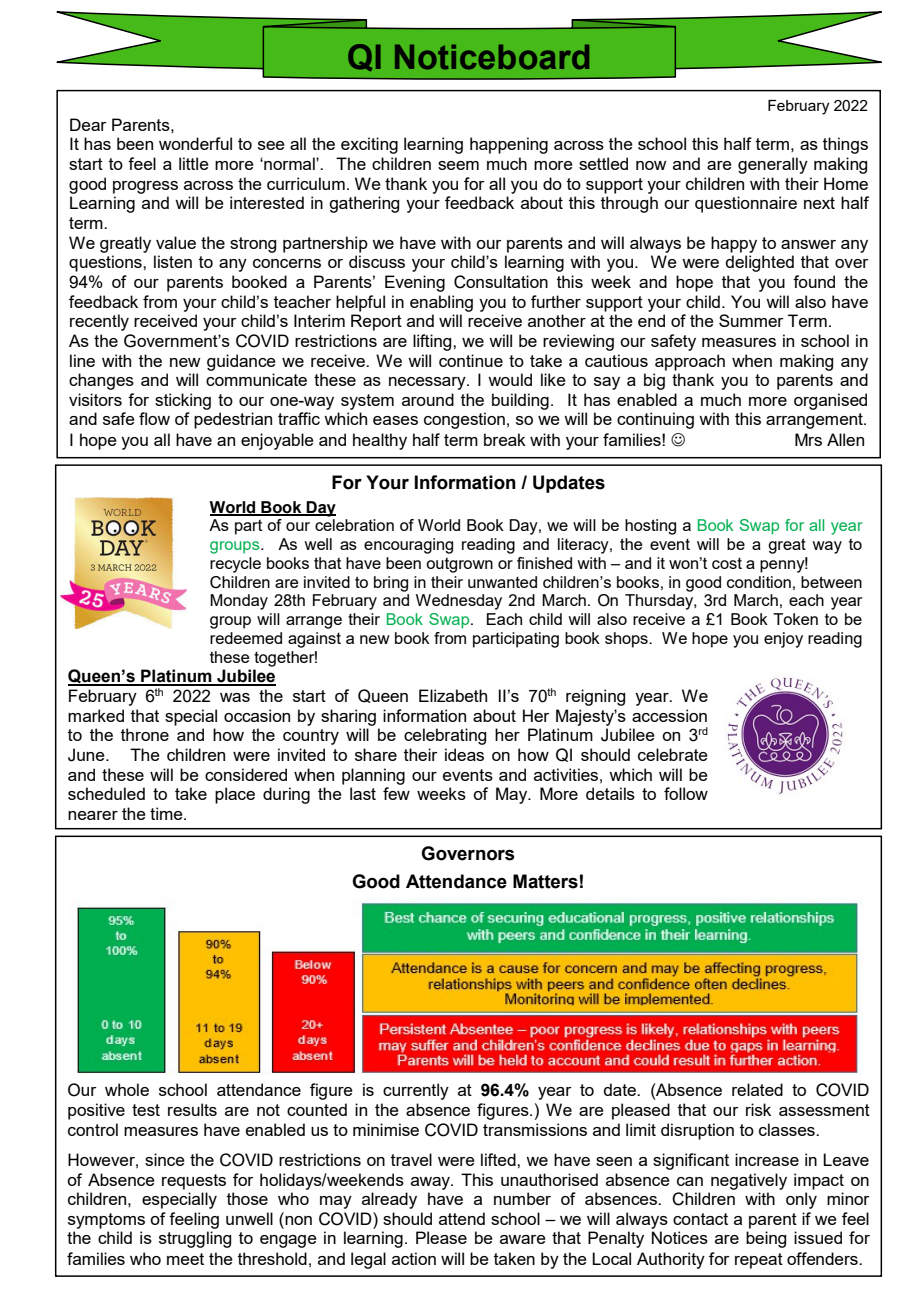  I want to click on struggling, so click(195, 1239).
